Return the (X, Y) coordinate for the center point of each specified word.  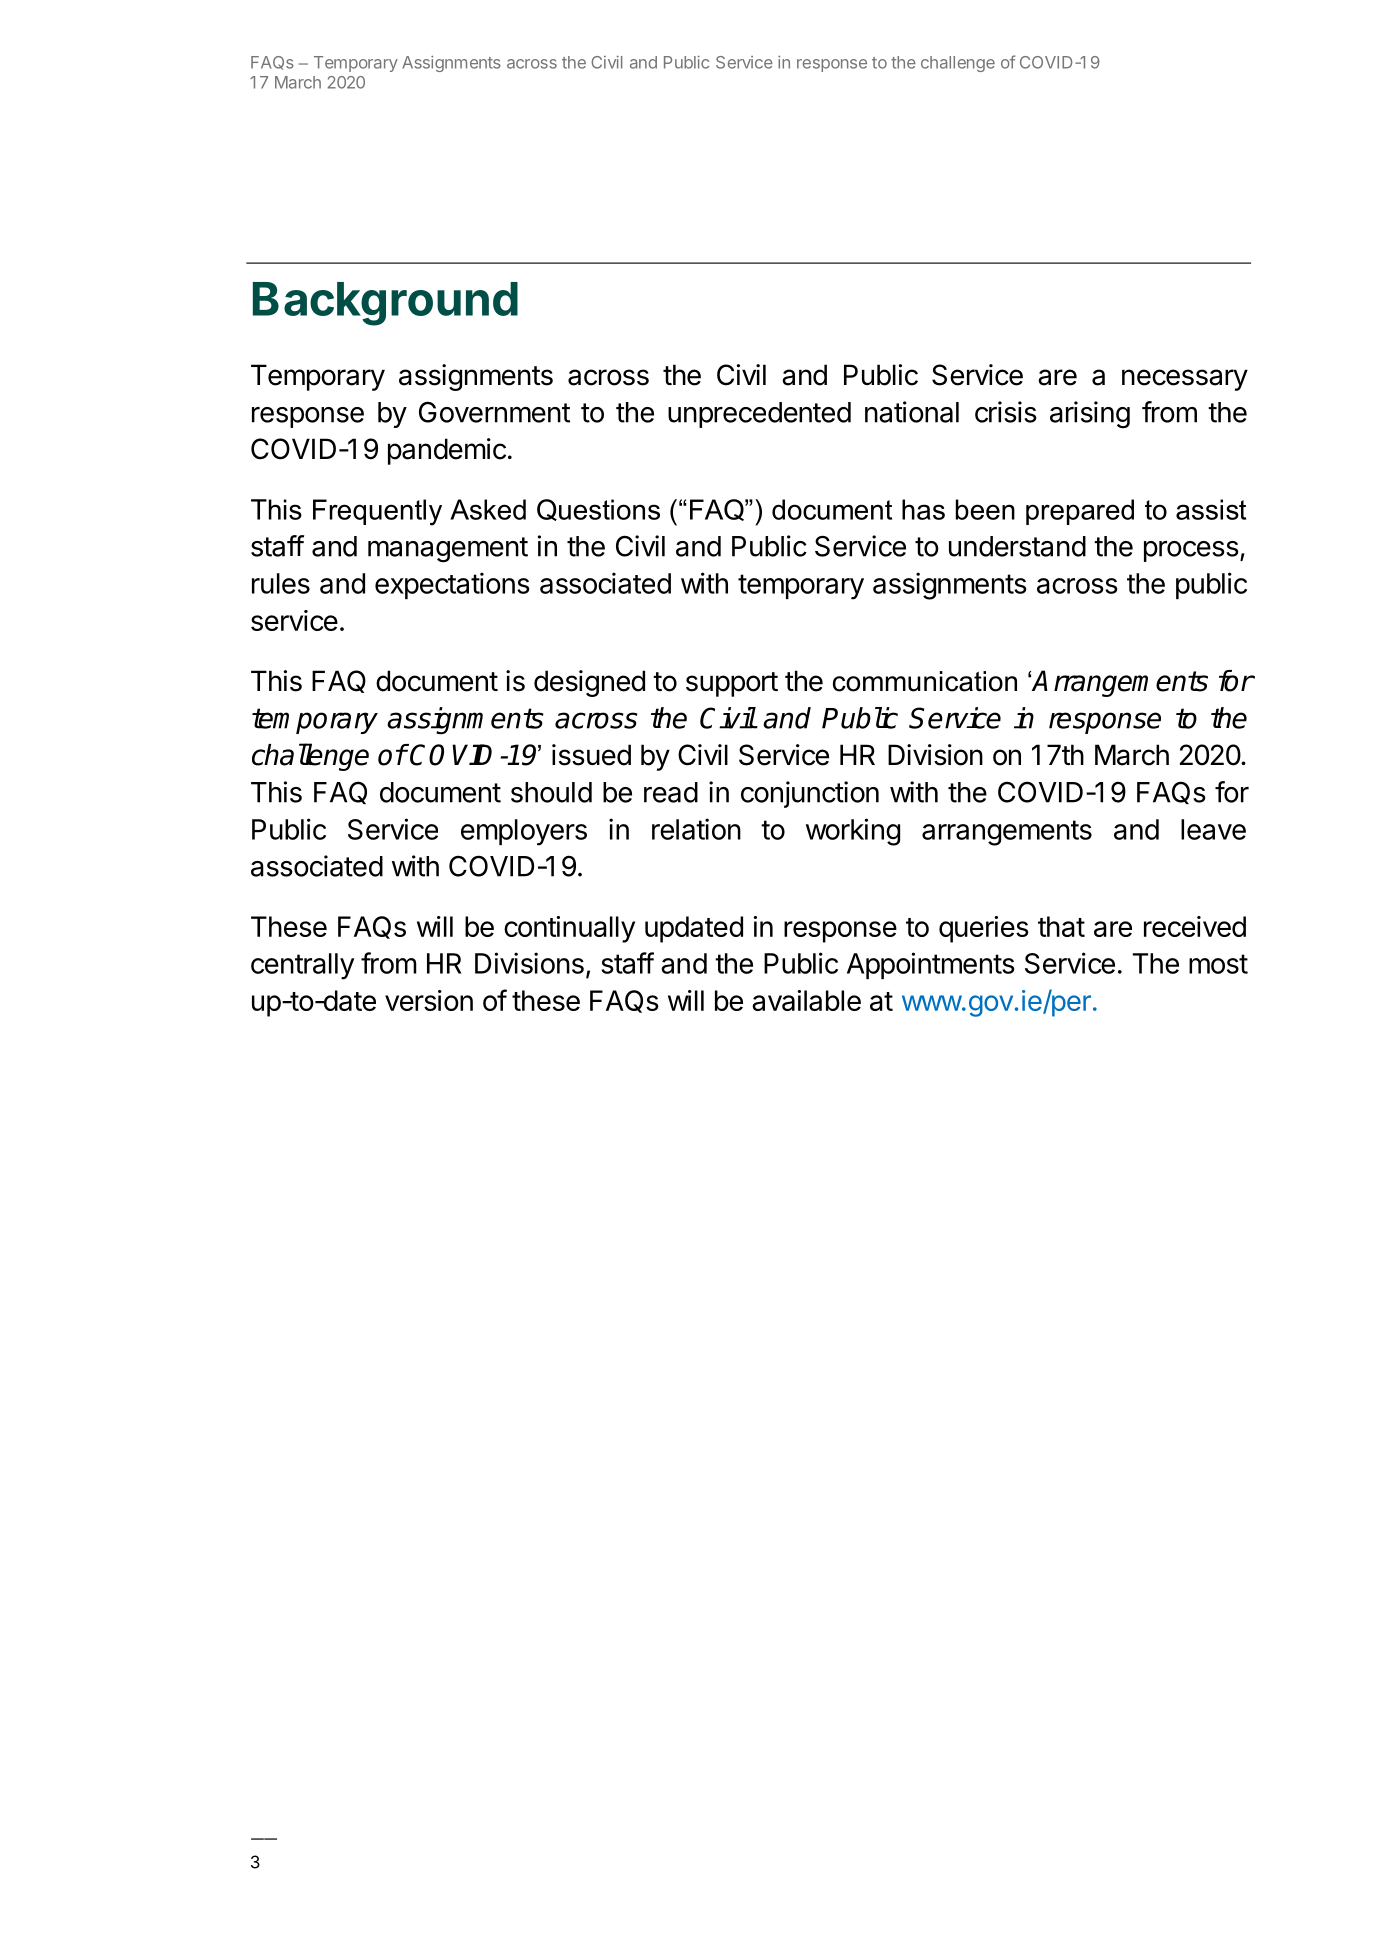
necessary (1185, 380)
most (1218, 964)
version (429, 1000)
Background (385, 304)
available (806, 1000)
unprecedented (759, 415)
